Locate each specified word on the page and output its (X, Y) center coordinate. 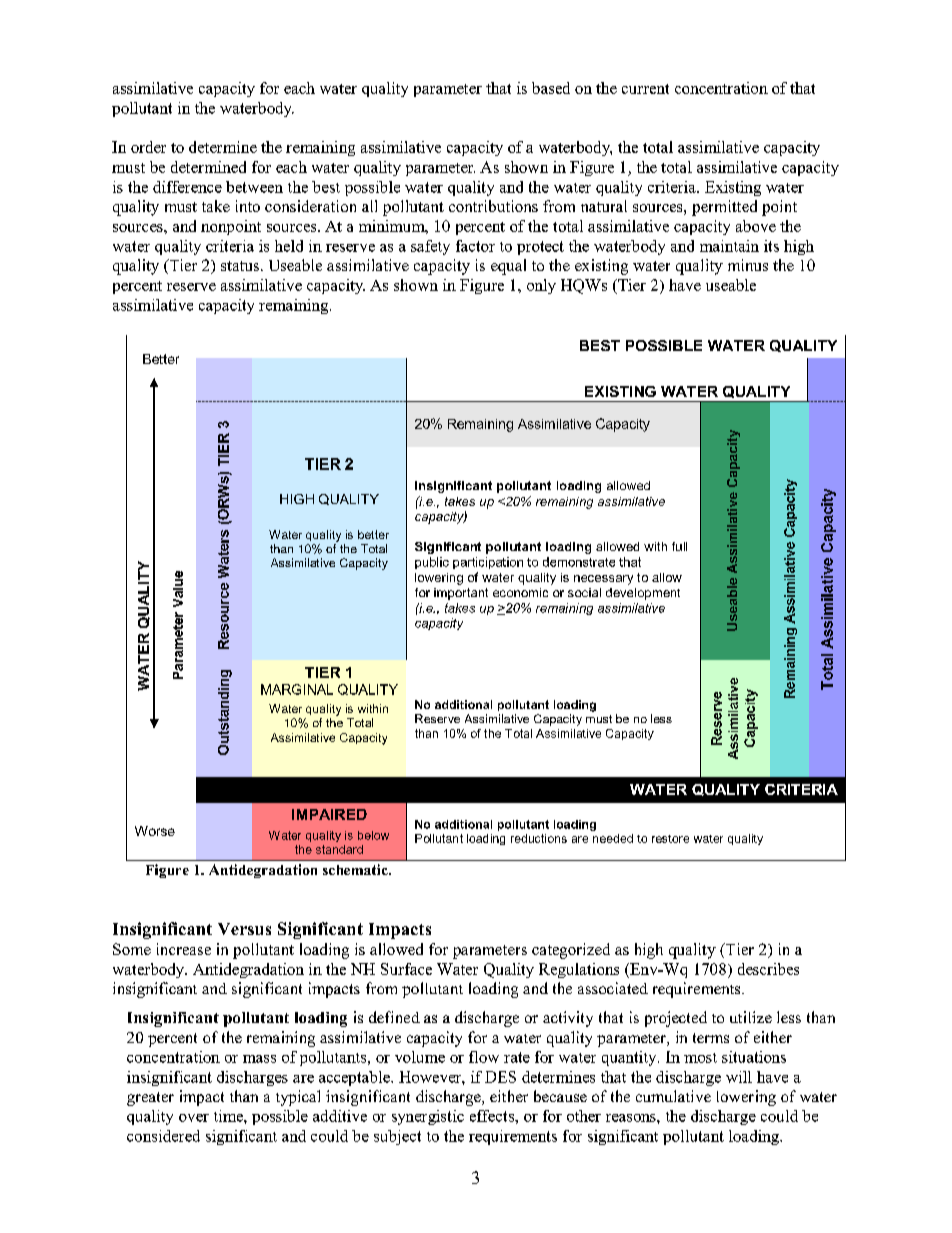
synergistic (428, 1117)
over (194, 1118)
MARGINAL (297, 689)
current (645, 89)
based (551, 88)
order (148, 147)
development (643, 594)
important (461, 594)
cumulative (673, 1096)
